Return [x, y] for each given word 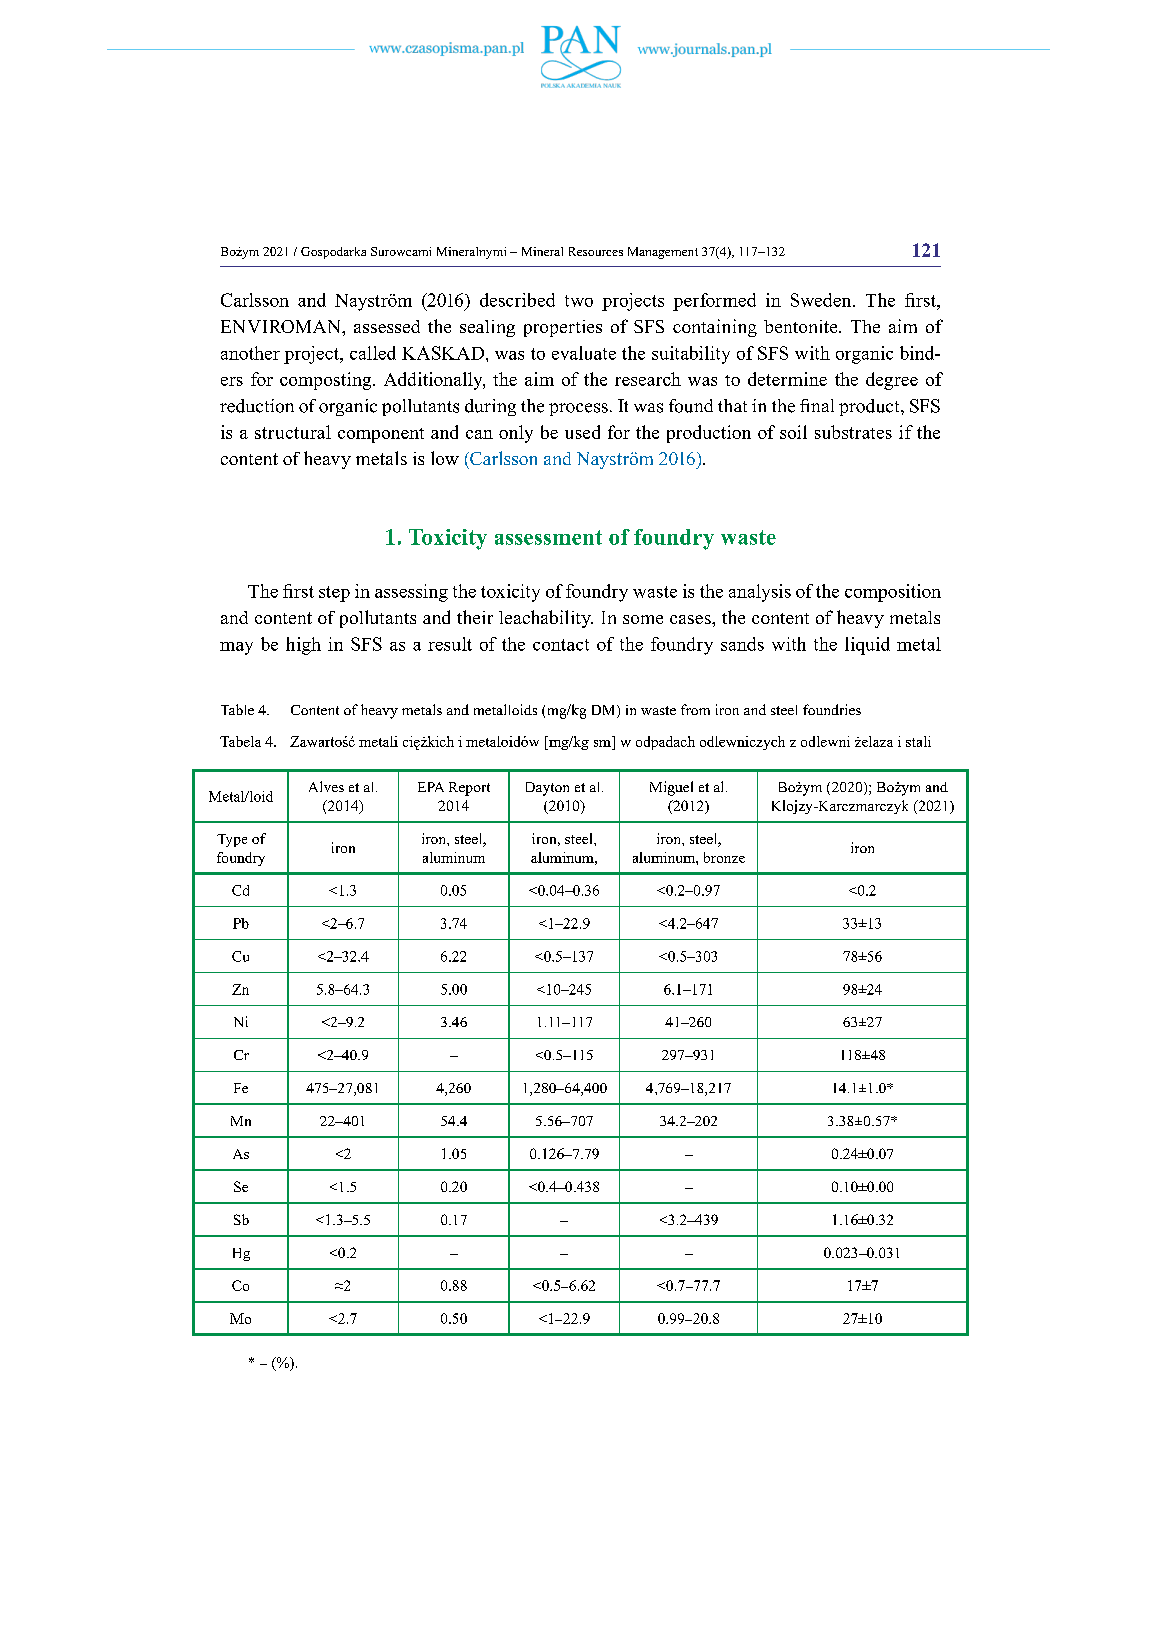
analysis [760, 593]
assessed [387, 326]
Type [232, 840]
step [334, 594]
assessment [548, 537]
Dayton [547, 789]
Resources [596, 251]
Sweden [822, 300]
